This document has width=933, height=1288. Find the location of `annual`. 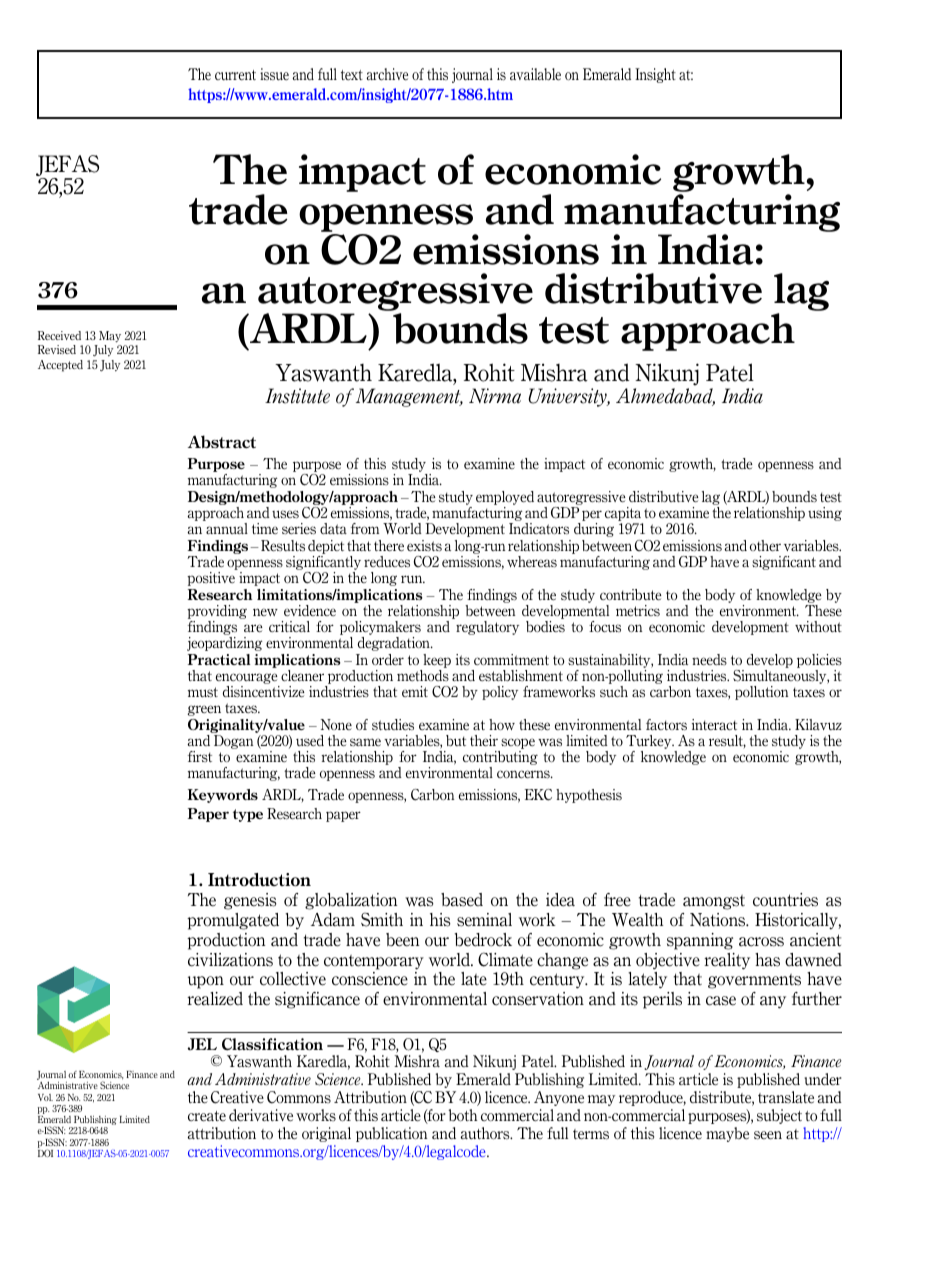

annual is located at coordinates (227, 528).
